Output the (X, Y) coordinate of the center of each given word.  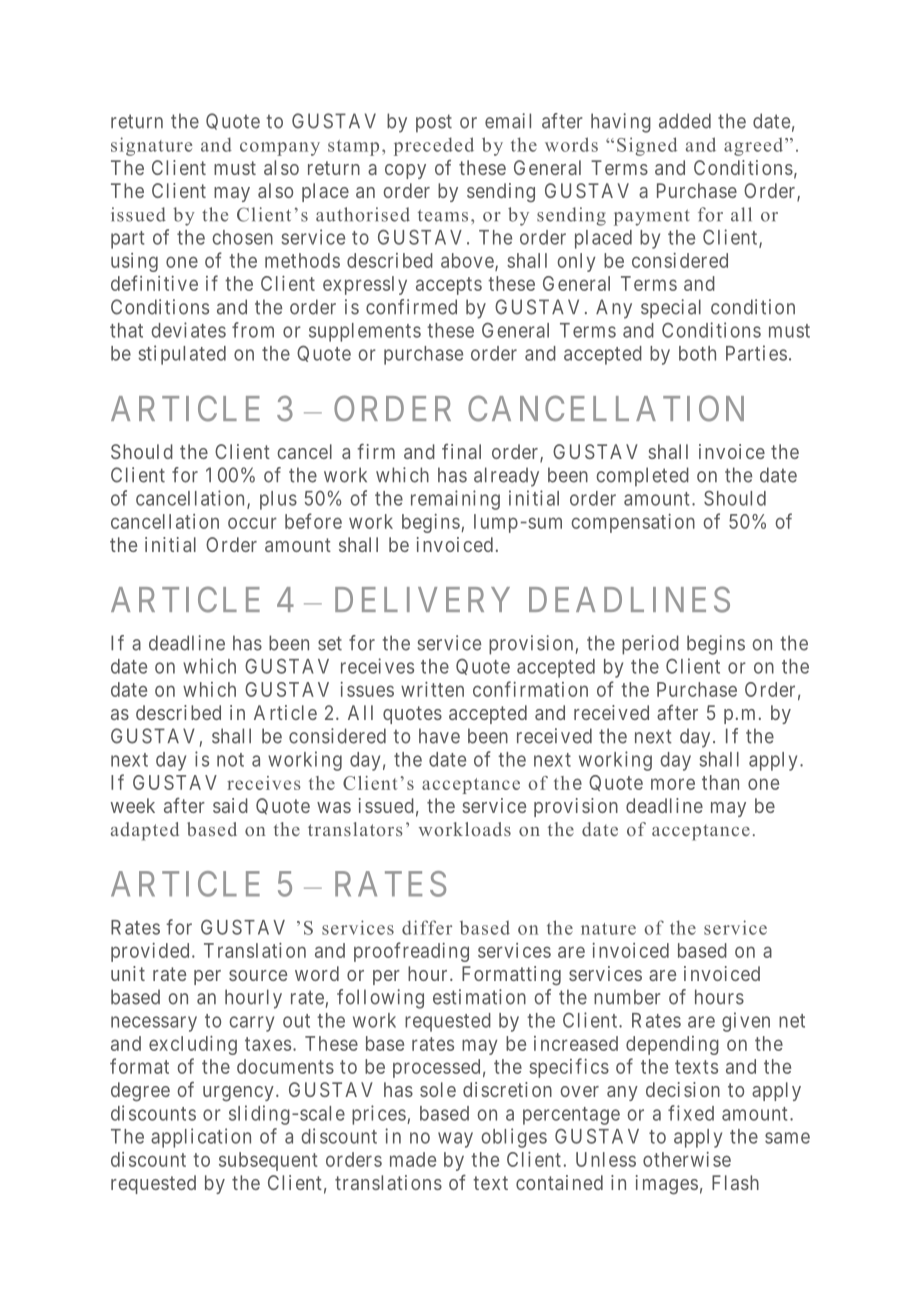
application (201, 1138)
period (650, 645)
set (330, 643)
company (280, 149)
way (455, 1140)
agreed (755, 147)
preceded (434, 146)
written (432, 689)
